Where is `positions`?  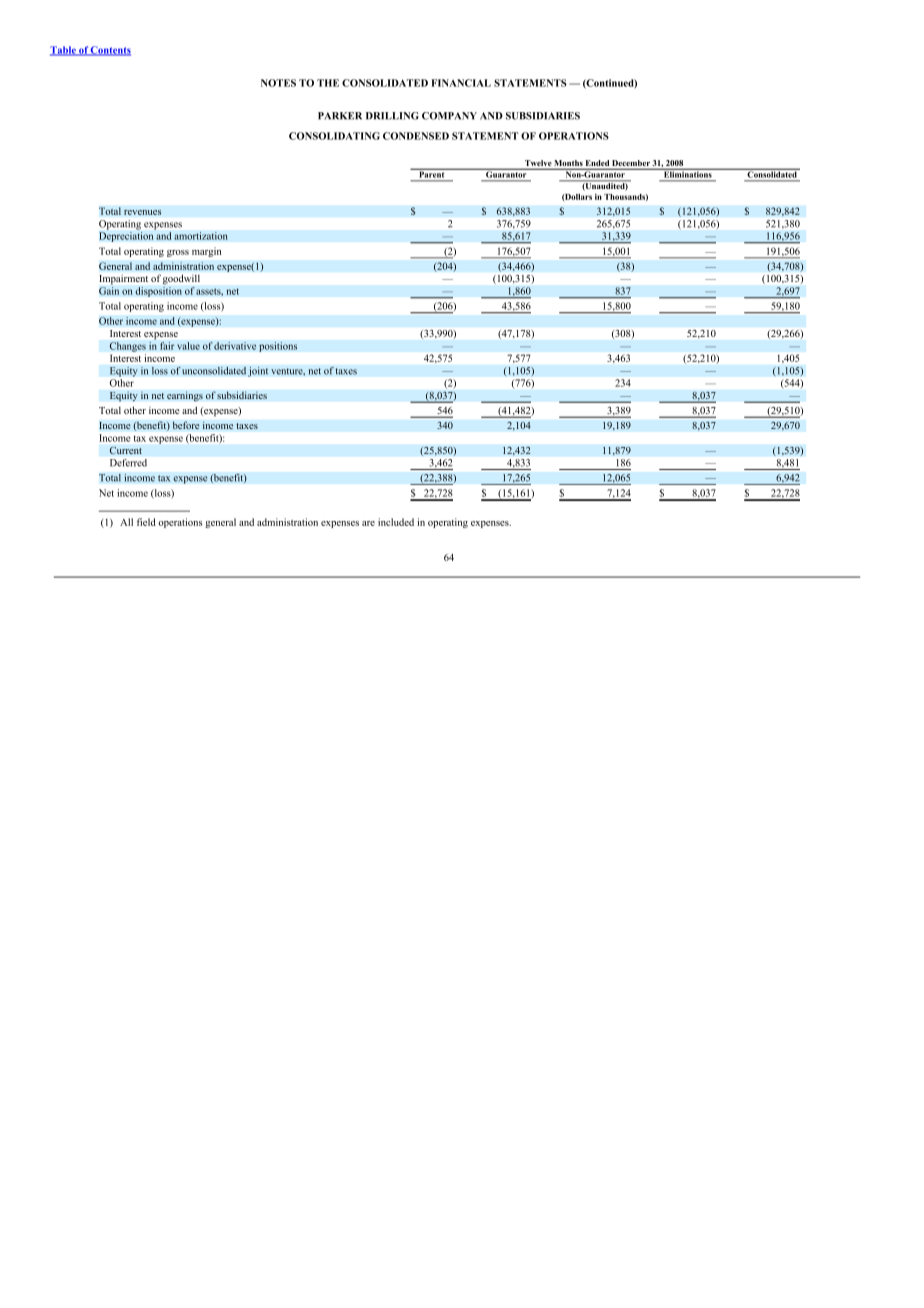 positions is located at coordinates (278, 347).
